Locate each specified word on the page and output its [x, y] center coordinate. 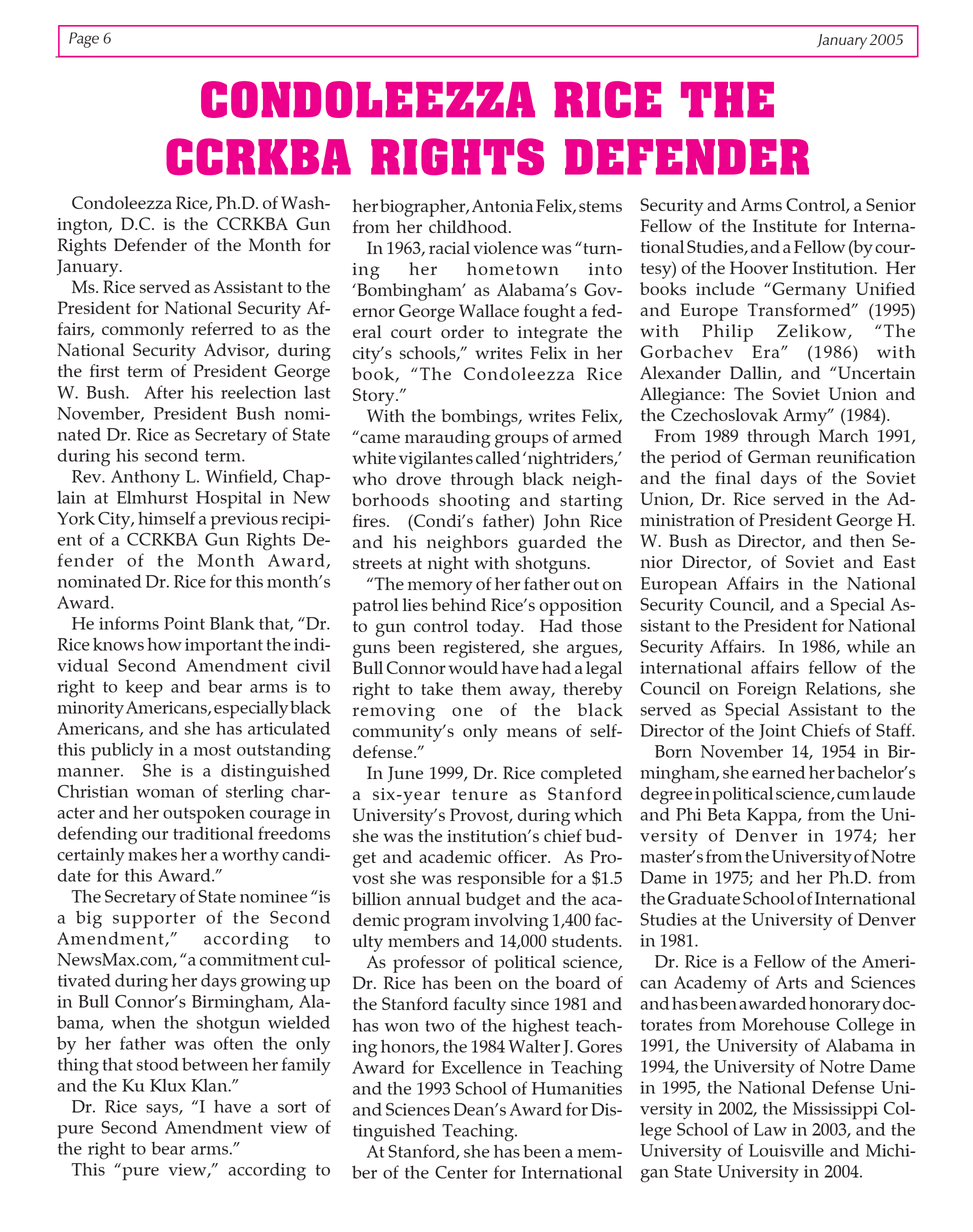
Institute [785, 225]
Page [84, 40]
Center [461, 1172]
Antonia [502, 205]
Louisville [786, 1150]
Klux [168, 1085]
